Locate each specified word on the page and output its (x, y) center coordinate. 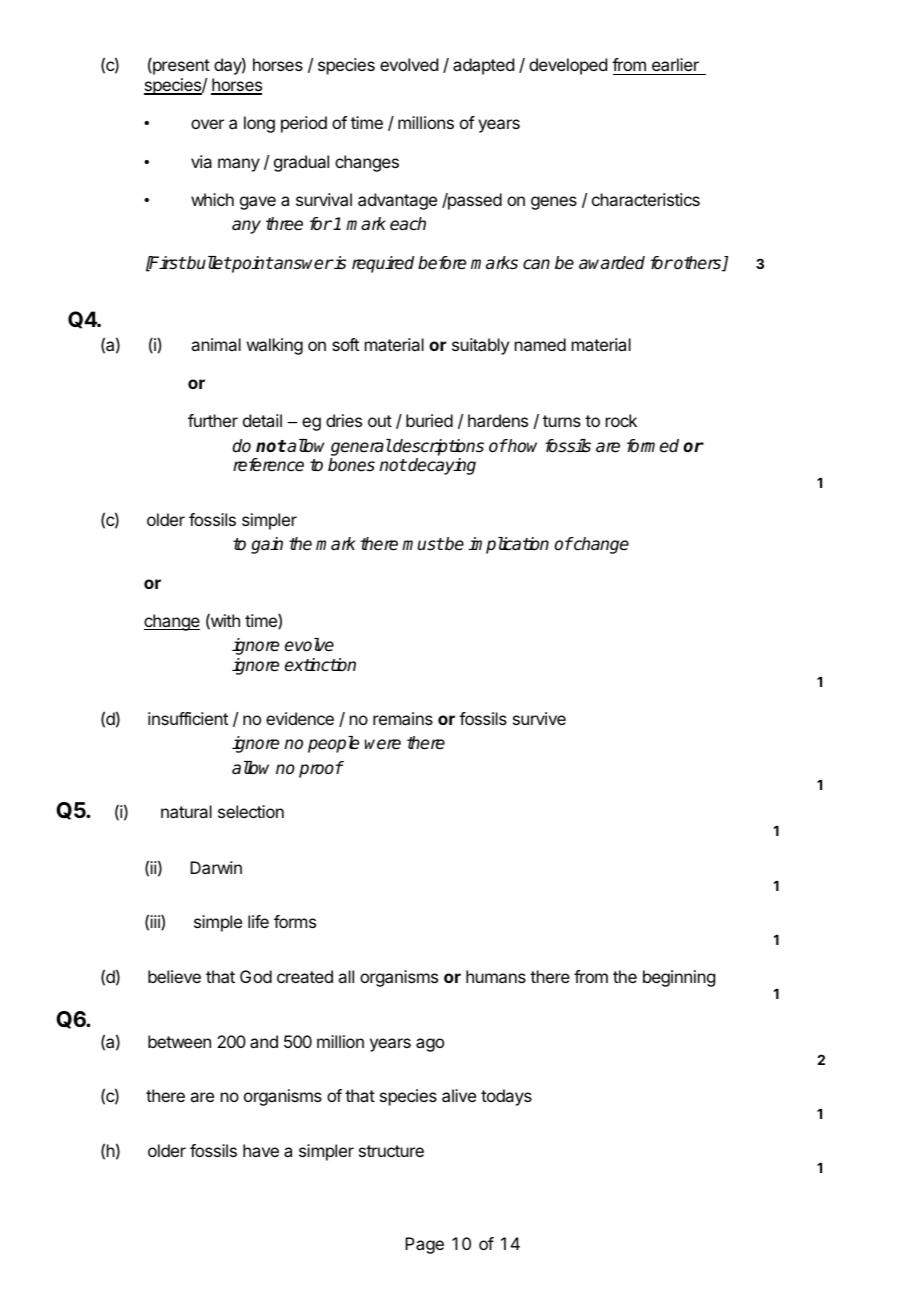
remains (403, 718)
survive (539, 718)
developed (568, 66)
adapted (483, 66)
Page (424, 1245)
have (261, 1150)
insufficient (188, 718)
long (259, 124)
